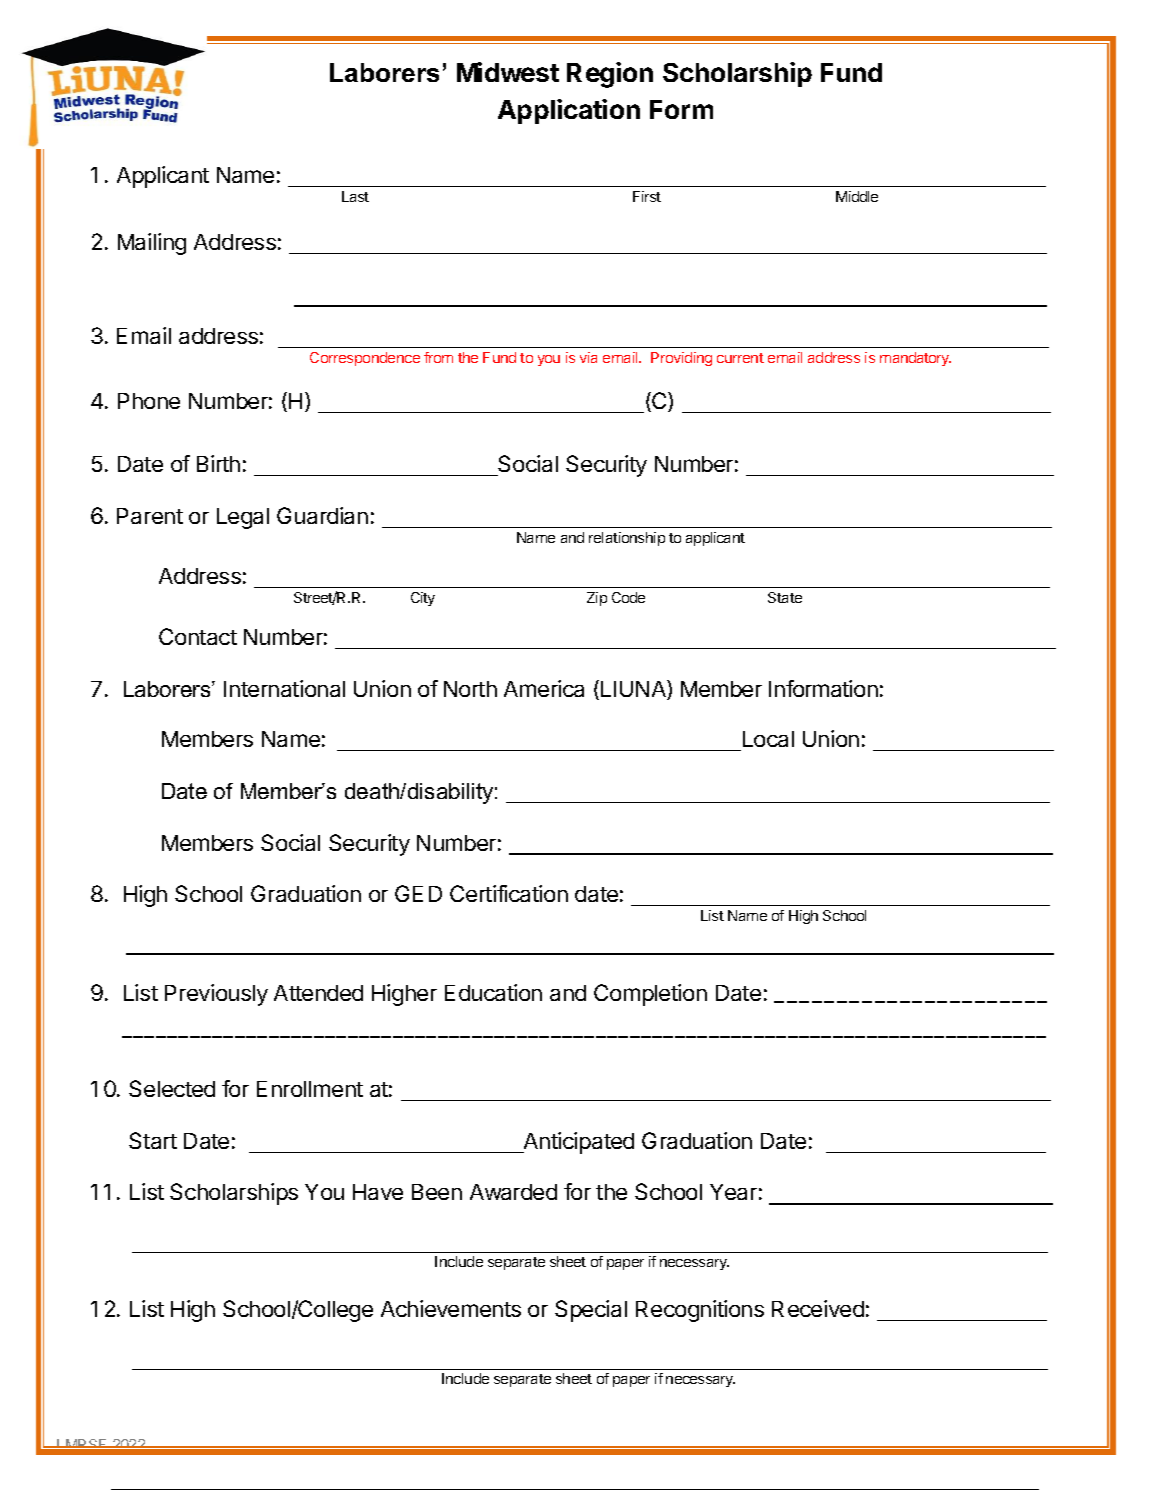  What do you see at coordinates (378, 1192) in the screenshot?
I see `Have` at bounding box center [378, 1192].
